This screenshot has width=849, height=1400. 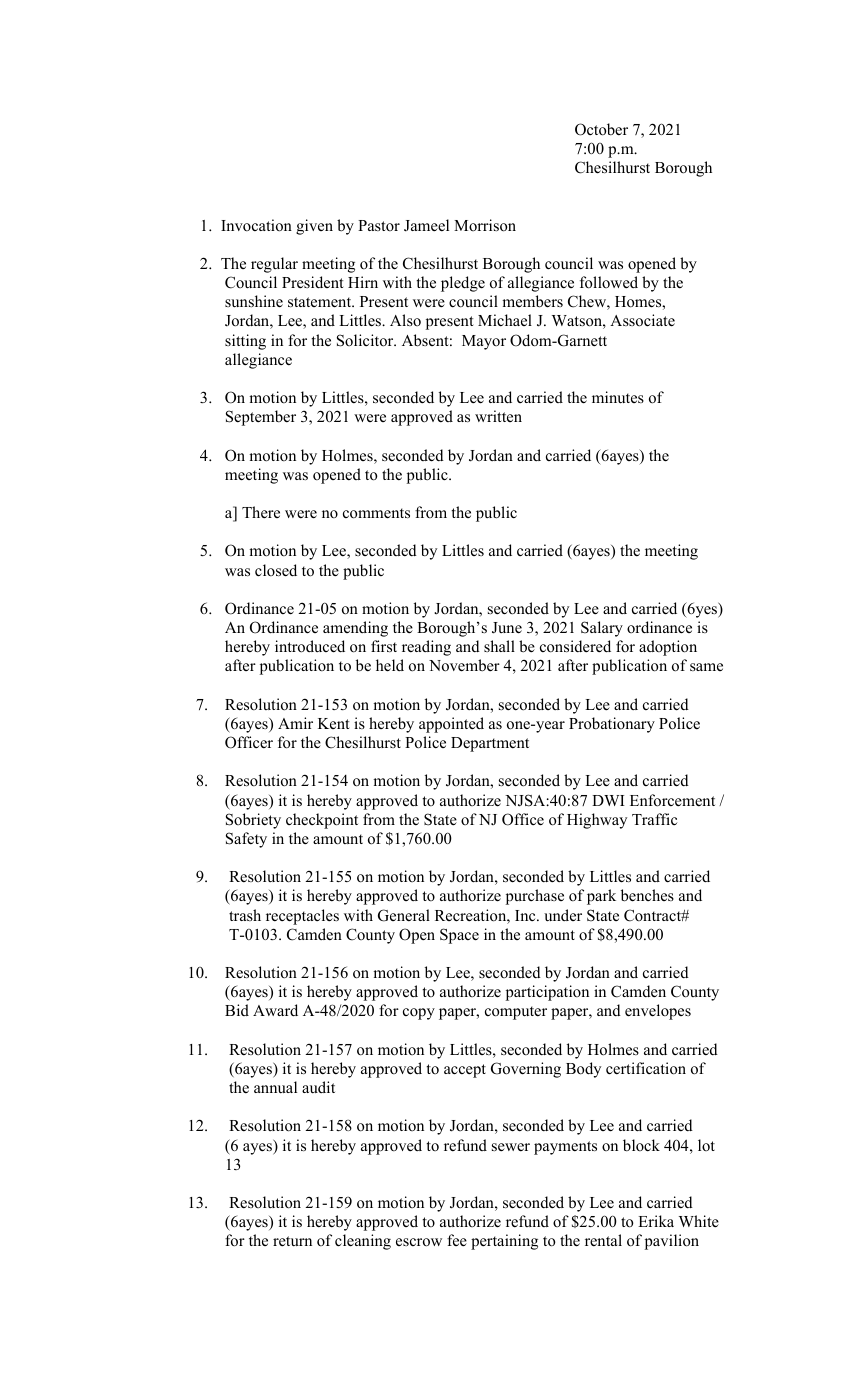 What do you see at coordinates (457, 1240) in the screenshot?
I see `fee` at bounding box center [457, 1240].
